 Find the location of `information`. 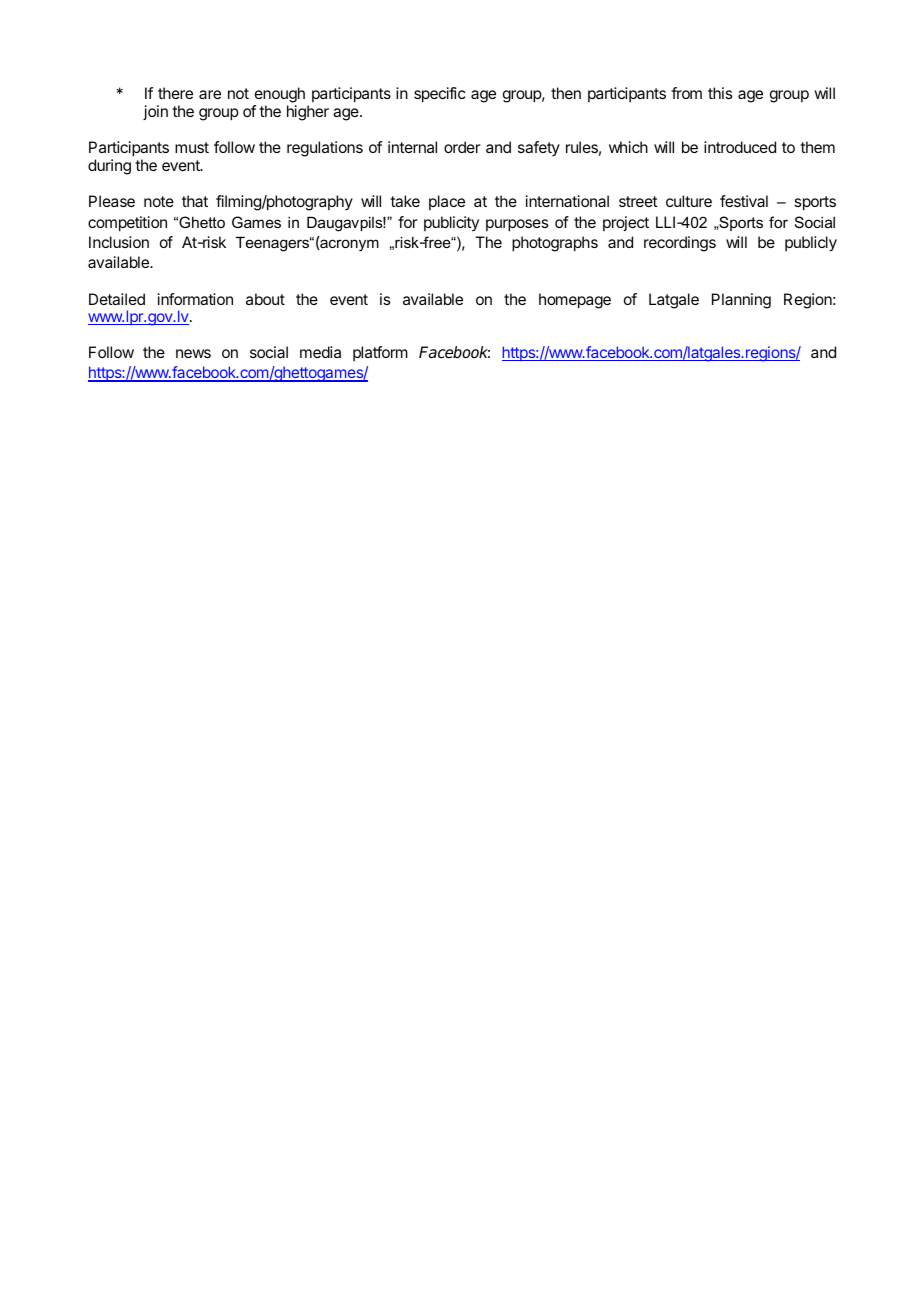

information is located at coordinates (195, 299).
